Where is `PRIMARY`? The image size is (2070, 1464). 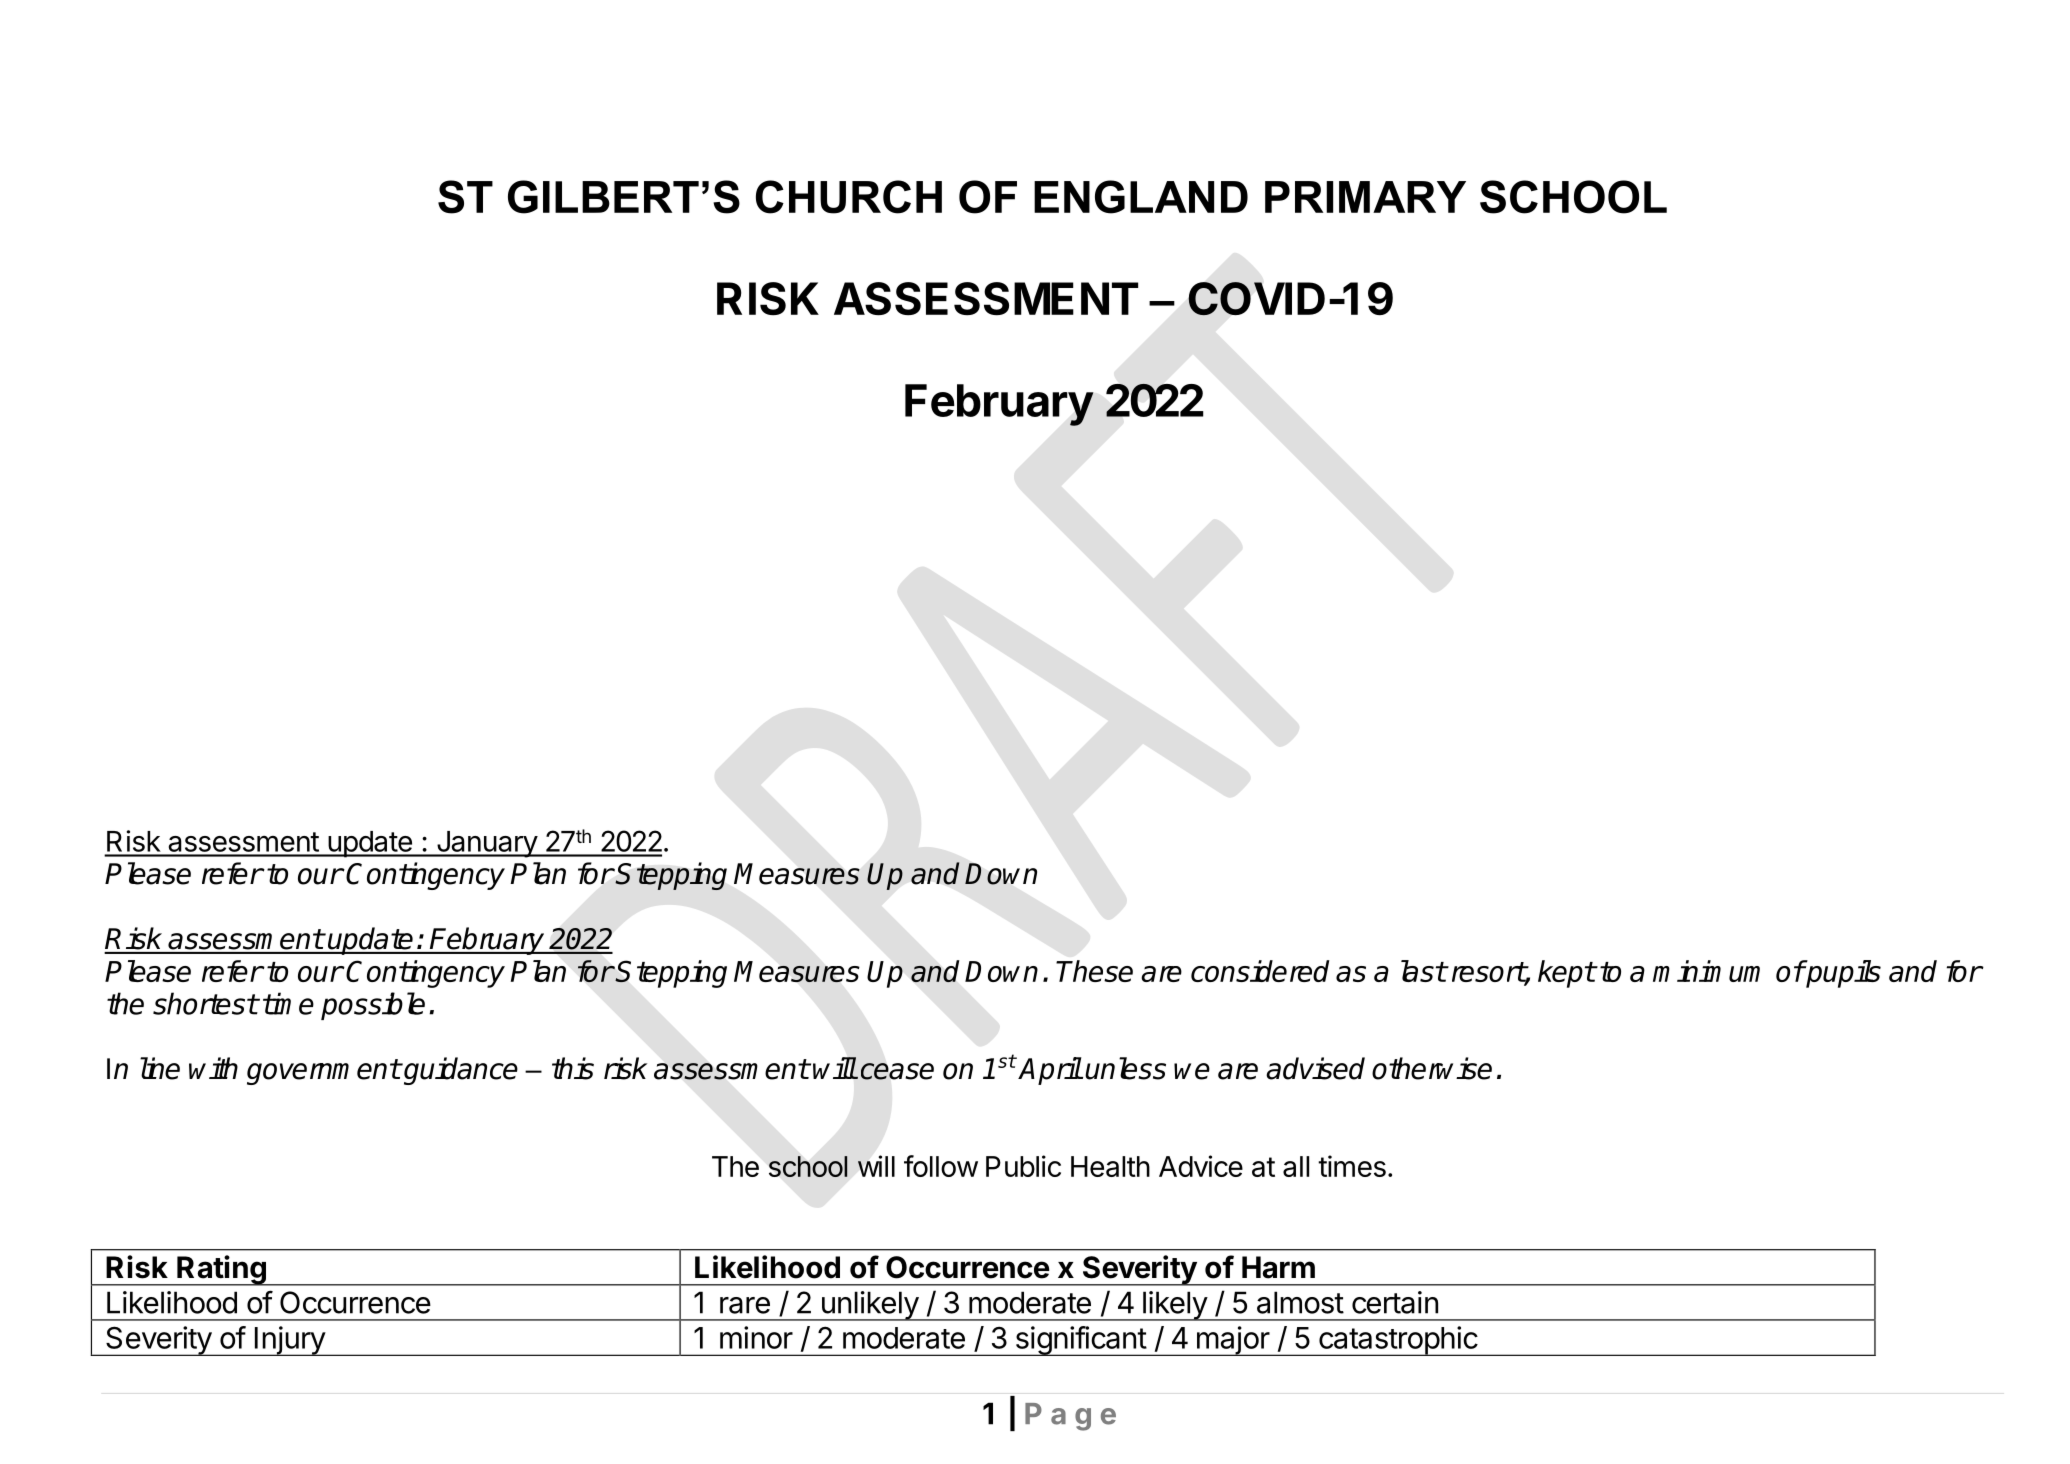
PRIMARY is located at coordinates (1365, 197).
